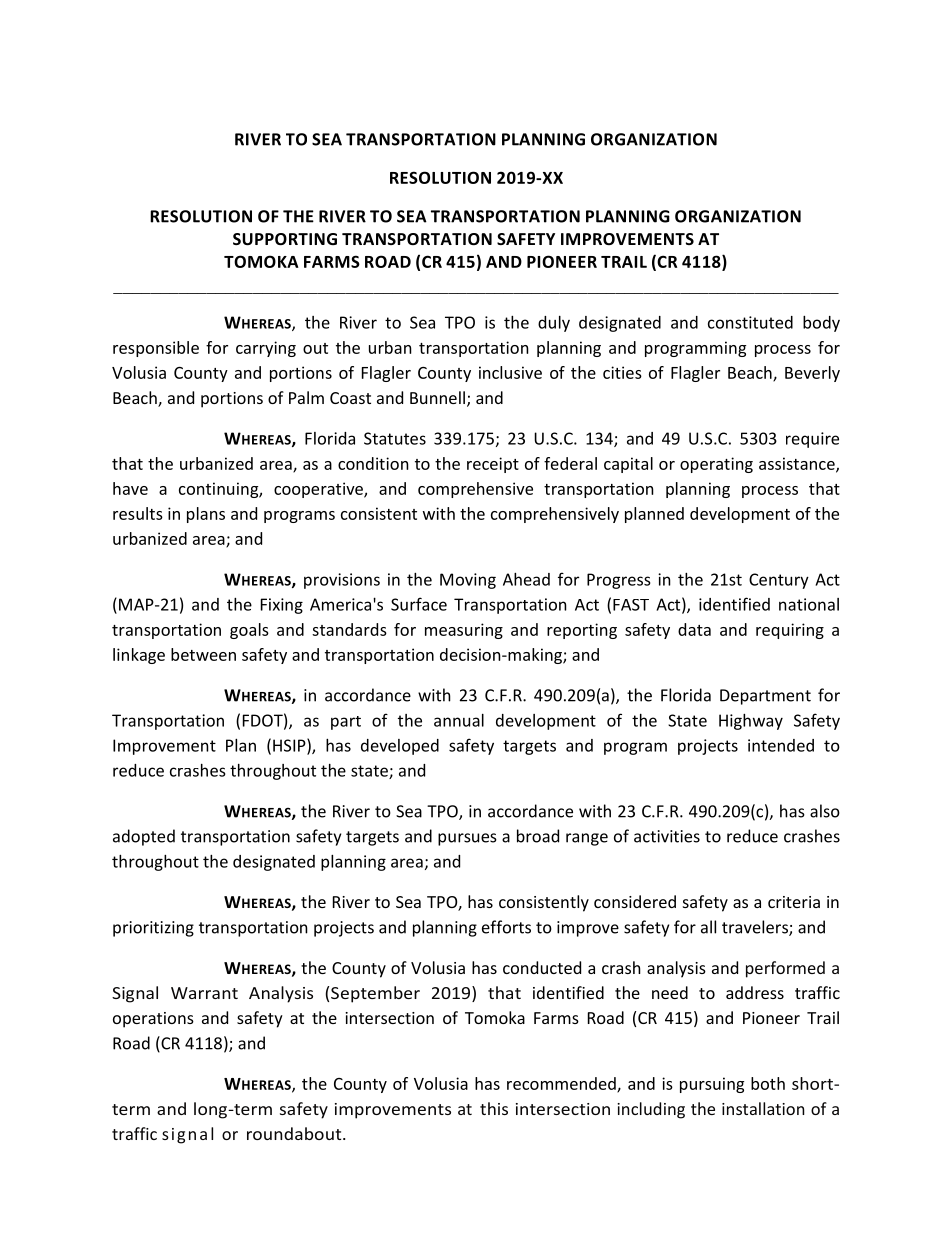  Describe the element at coordinates (667, 836) in the image. I see `activities` at that location.
